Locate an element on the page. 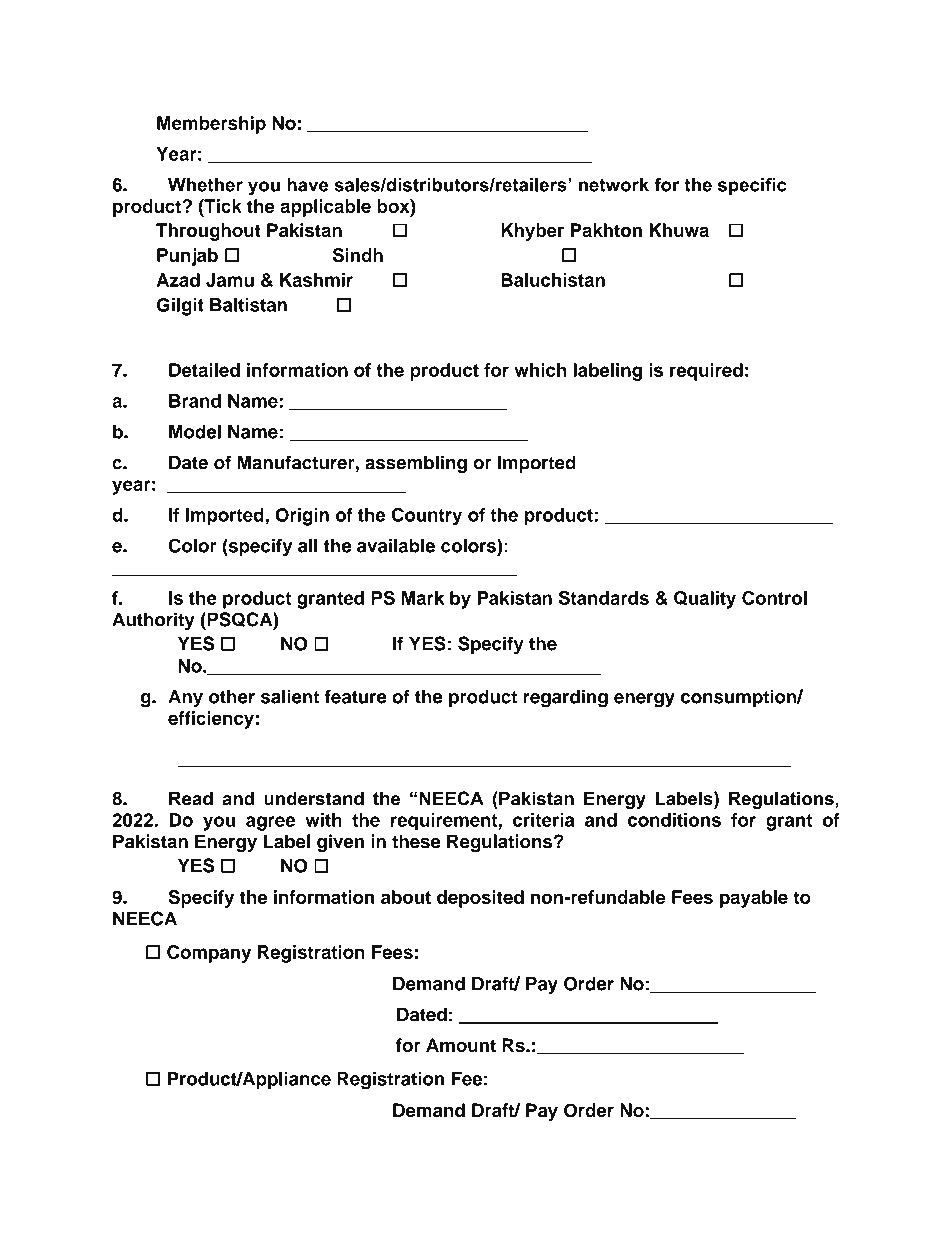 The height and width of the image is (1233, 952). Mark is located at coordinates (423, 598).
